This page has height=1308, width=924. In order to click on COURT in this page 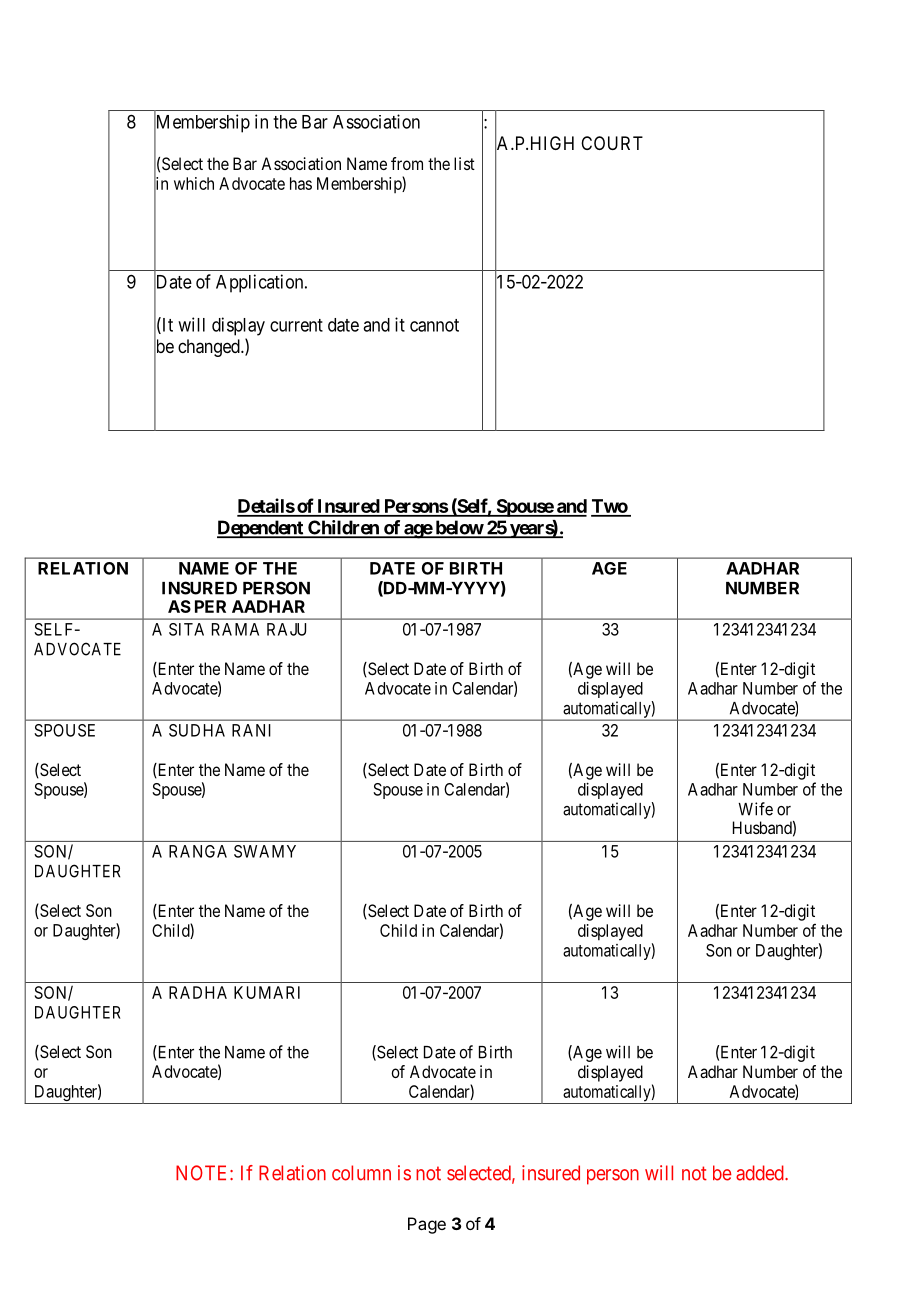, I will do `click(612, 143)`.
